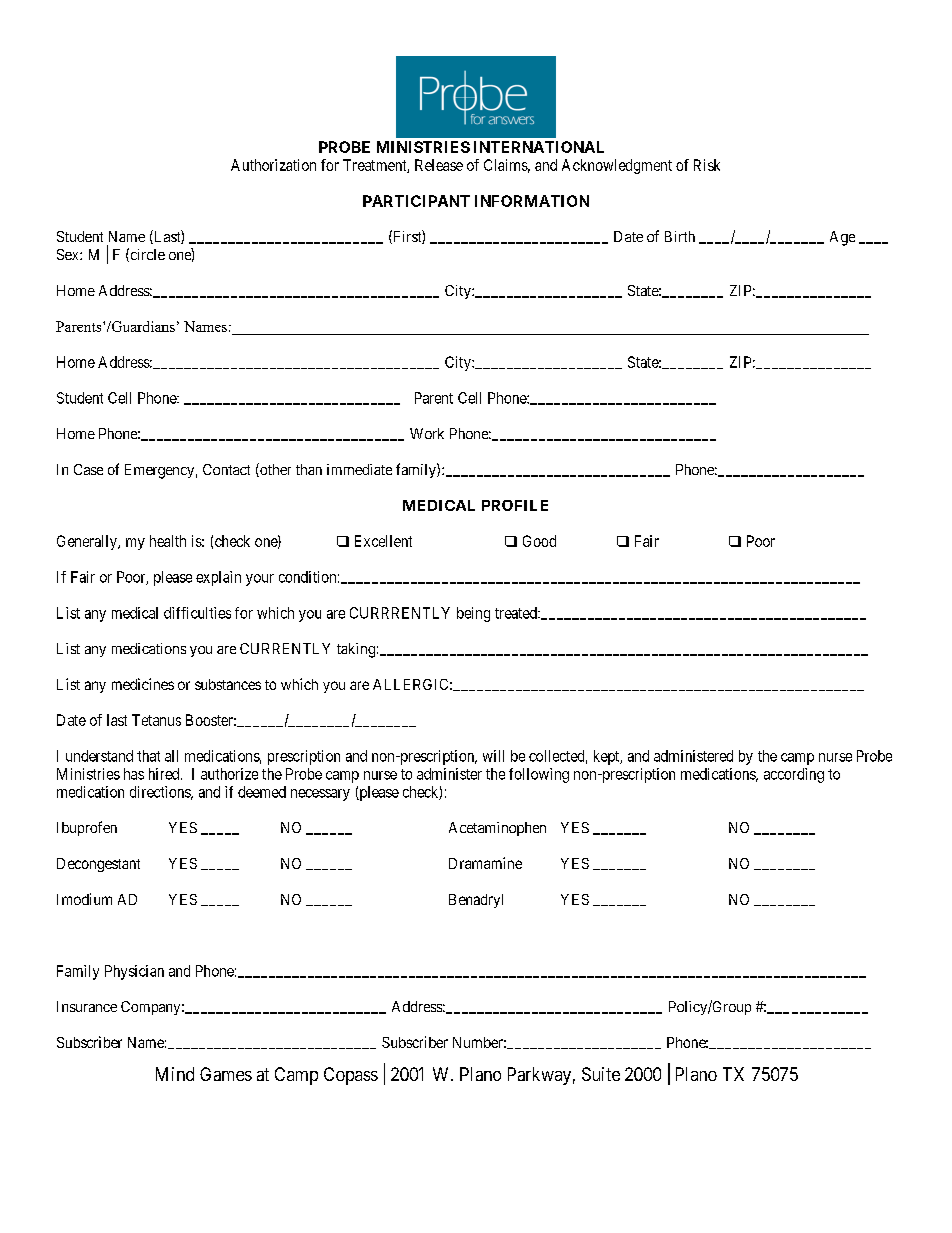 The height and width of the screenshot is (1233, 952). I want to click on according, so click(794, 775).
